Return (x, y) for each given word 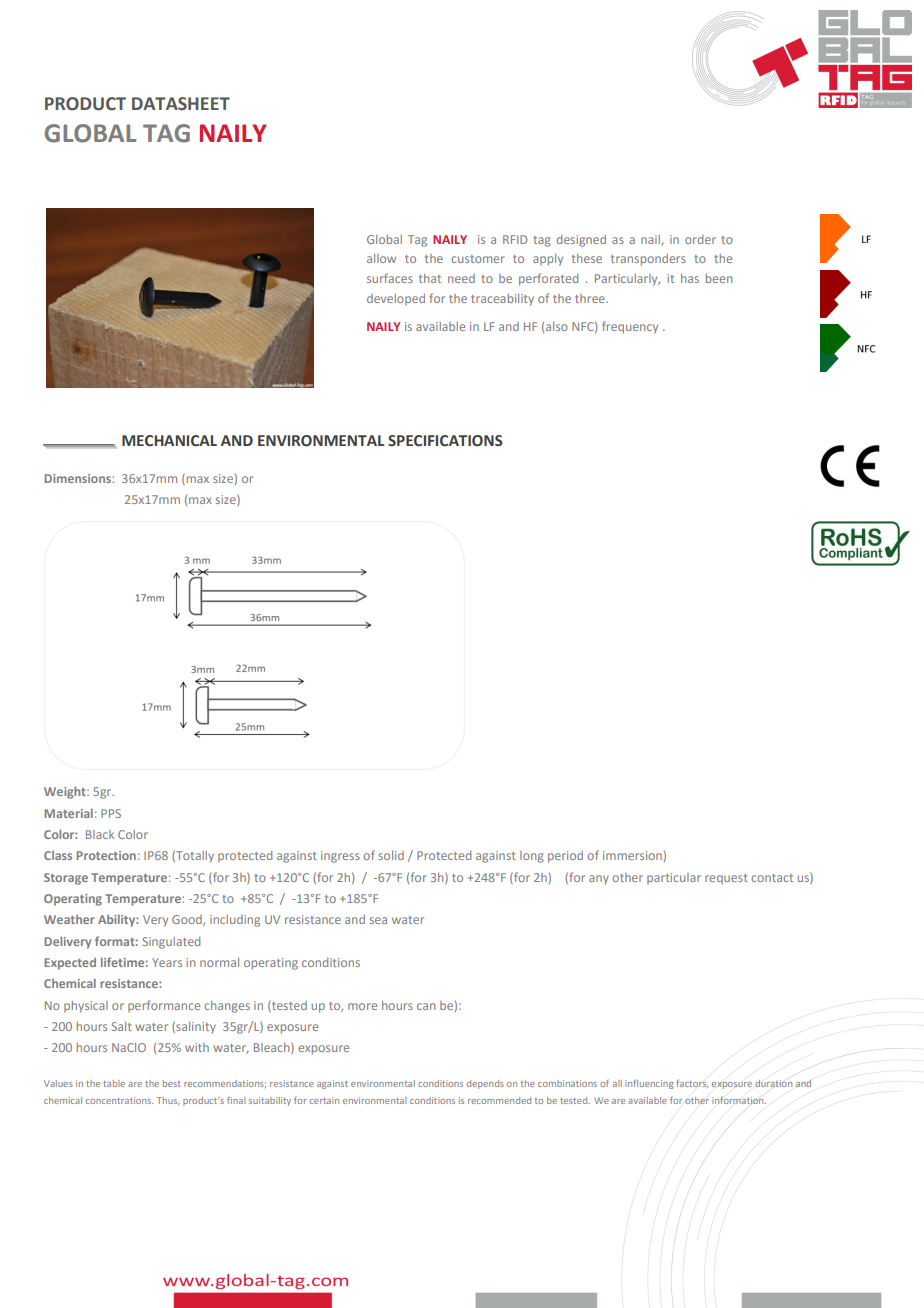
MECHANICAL (169, 441)
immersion (632, 855)
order (700, 239)
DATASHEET (181, 104)
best (172, 1083)
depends (485, 1084)
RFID (515, 239)
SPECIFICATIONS (445, 441)
